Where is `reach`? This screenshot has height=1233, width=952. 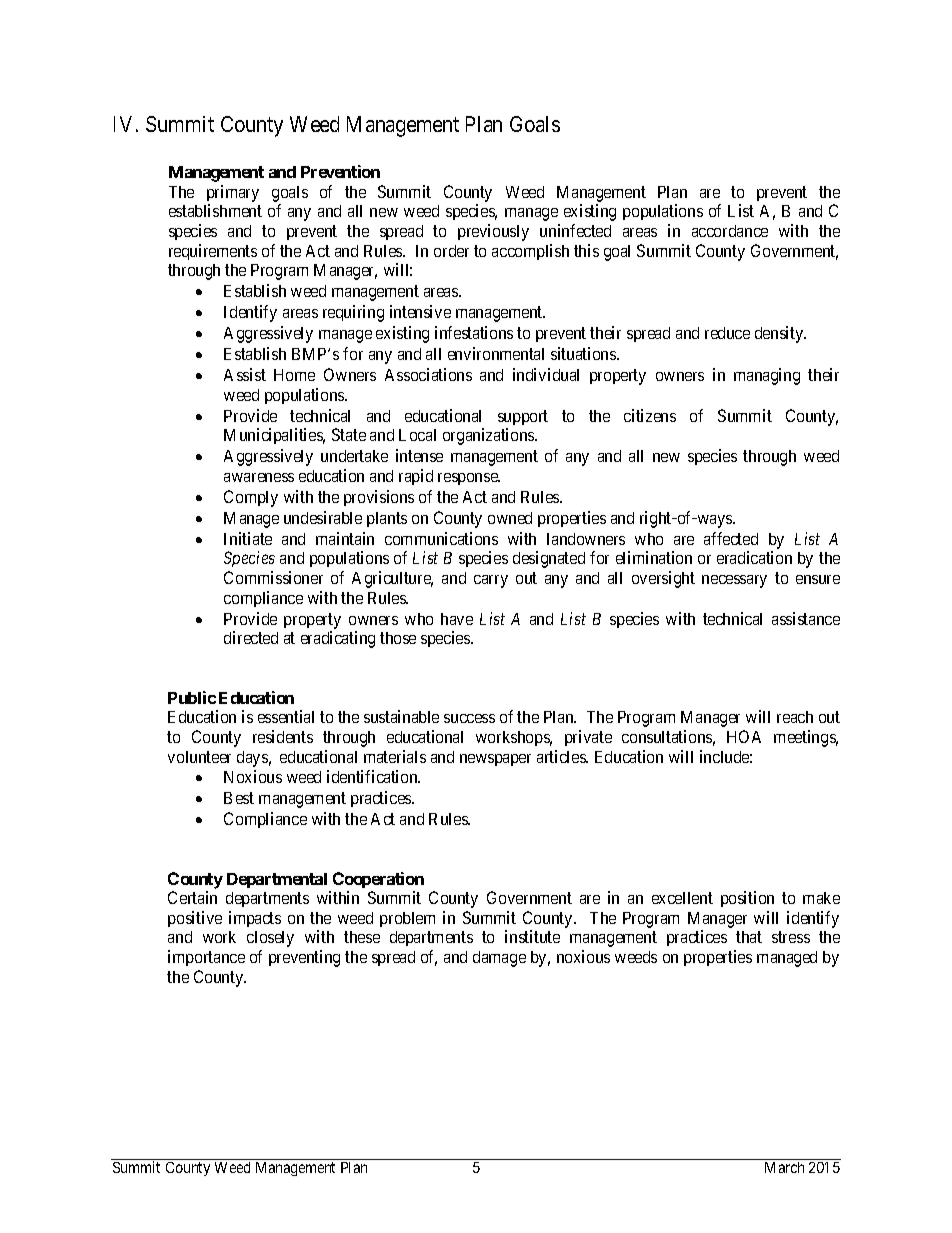 reach is located at coordinates (795, 717).
